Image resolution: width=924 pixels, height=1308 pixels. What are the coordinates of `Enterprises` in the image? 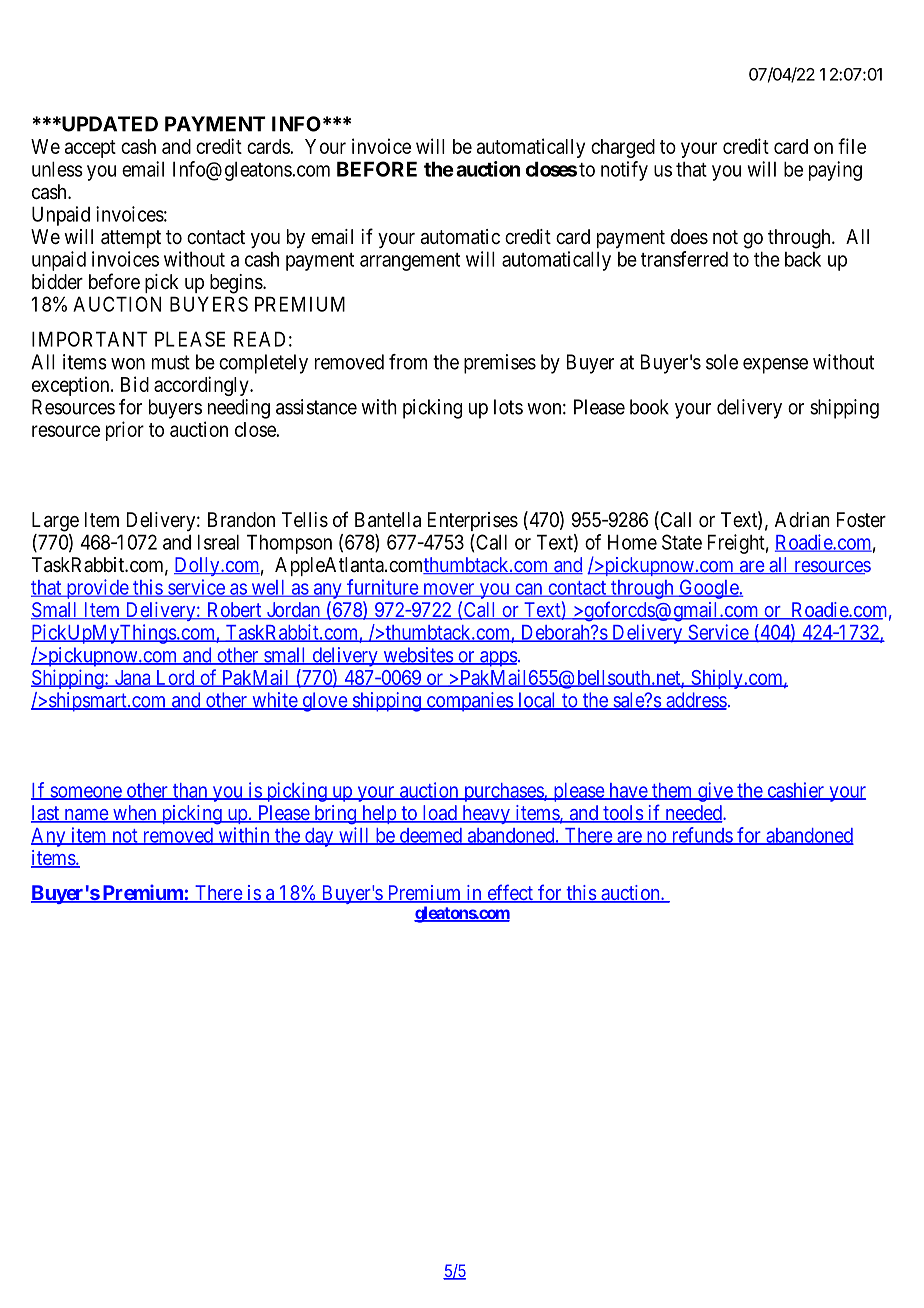 It's located at (473, 521).
